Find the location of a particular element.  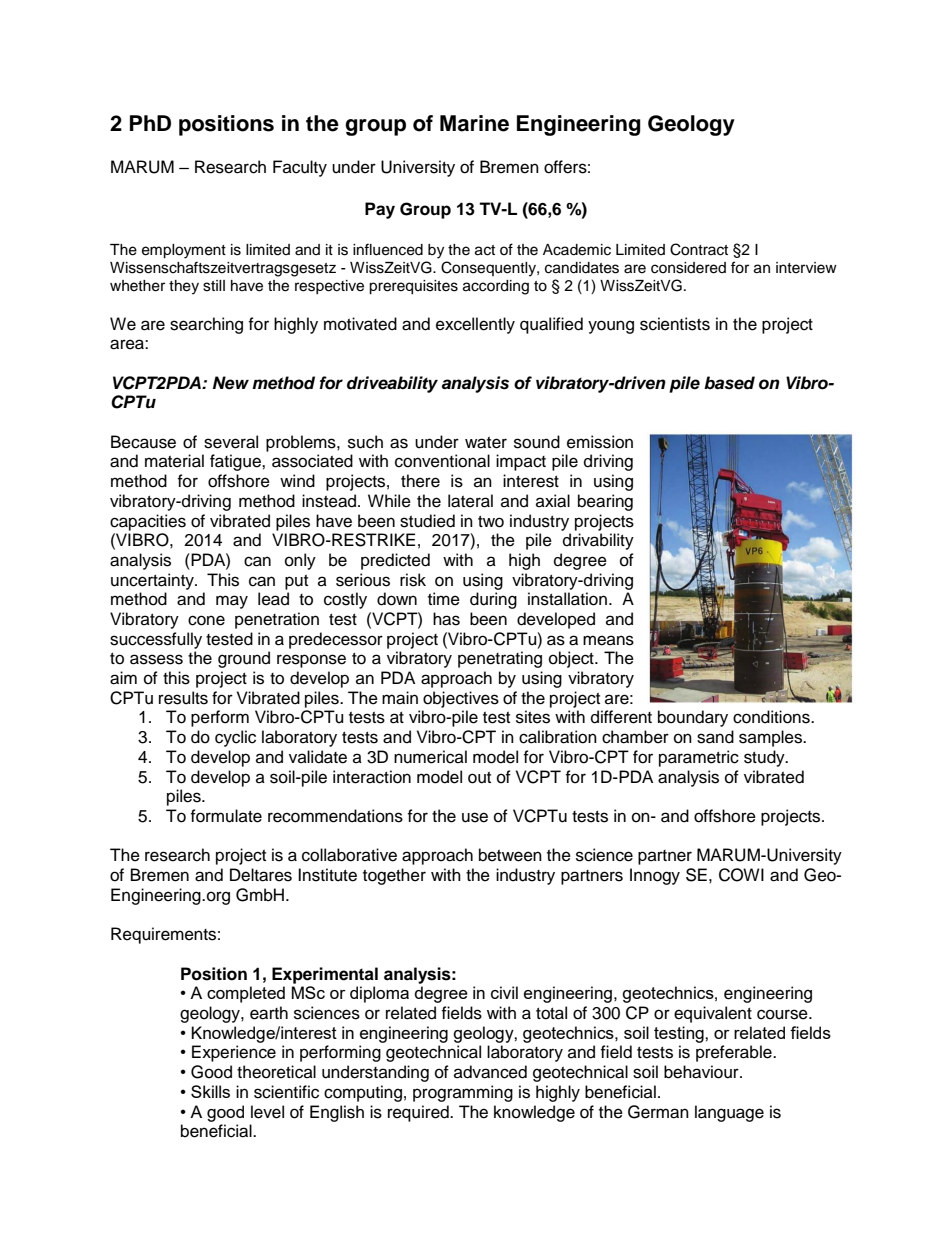

Faculty is located at coordinates (300, 168).
